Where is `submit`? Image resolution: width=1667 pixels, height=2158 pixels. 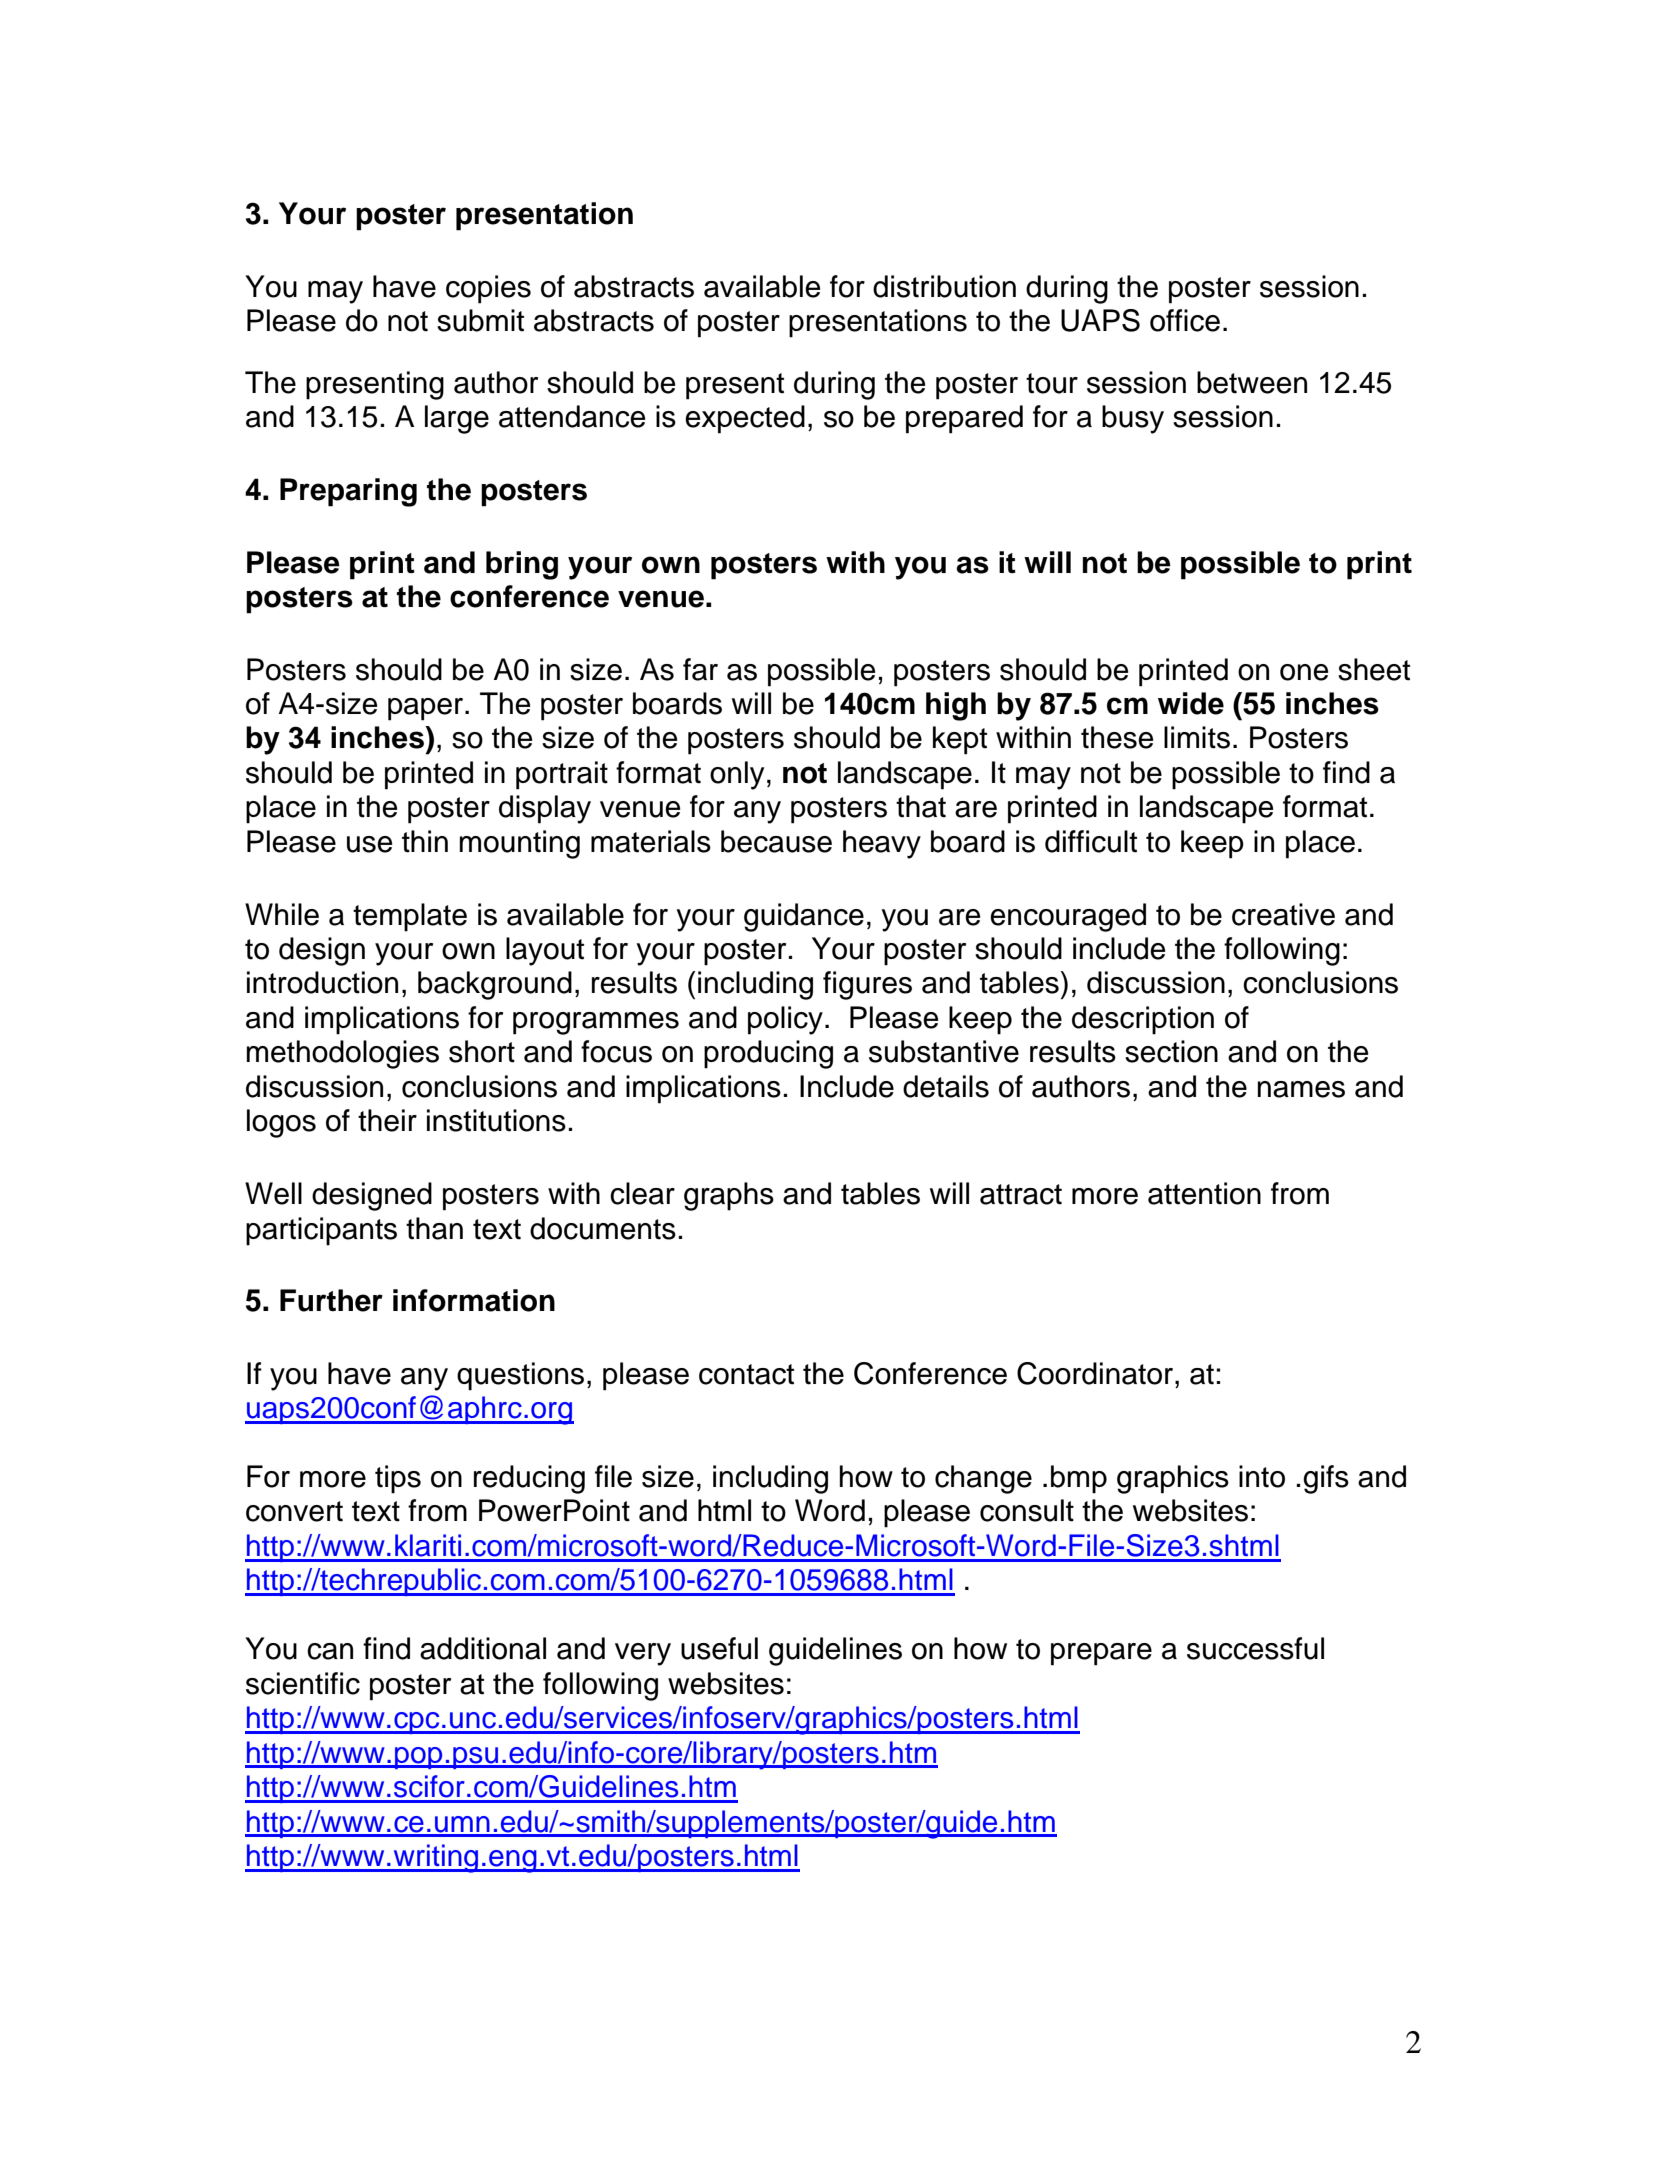
submit is located at coordinates (480, 320).
